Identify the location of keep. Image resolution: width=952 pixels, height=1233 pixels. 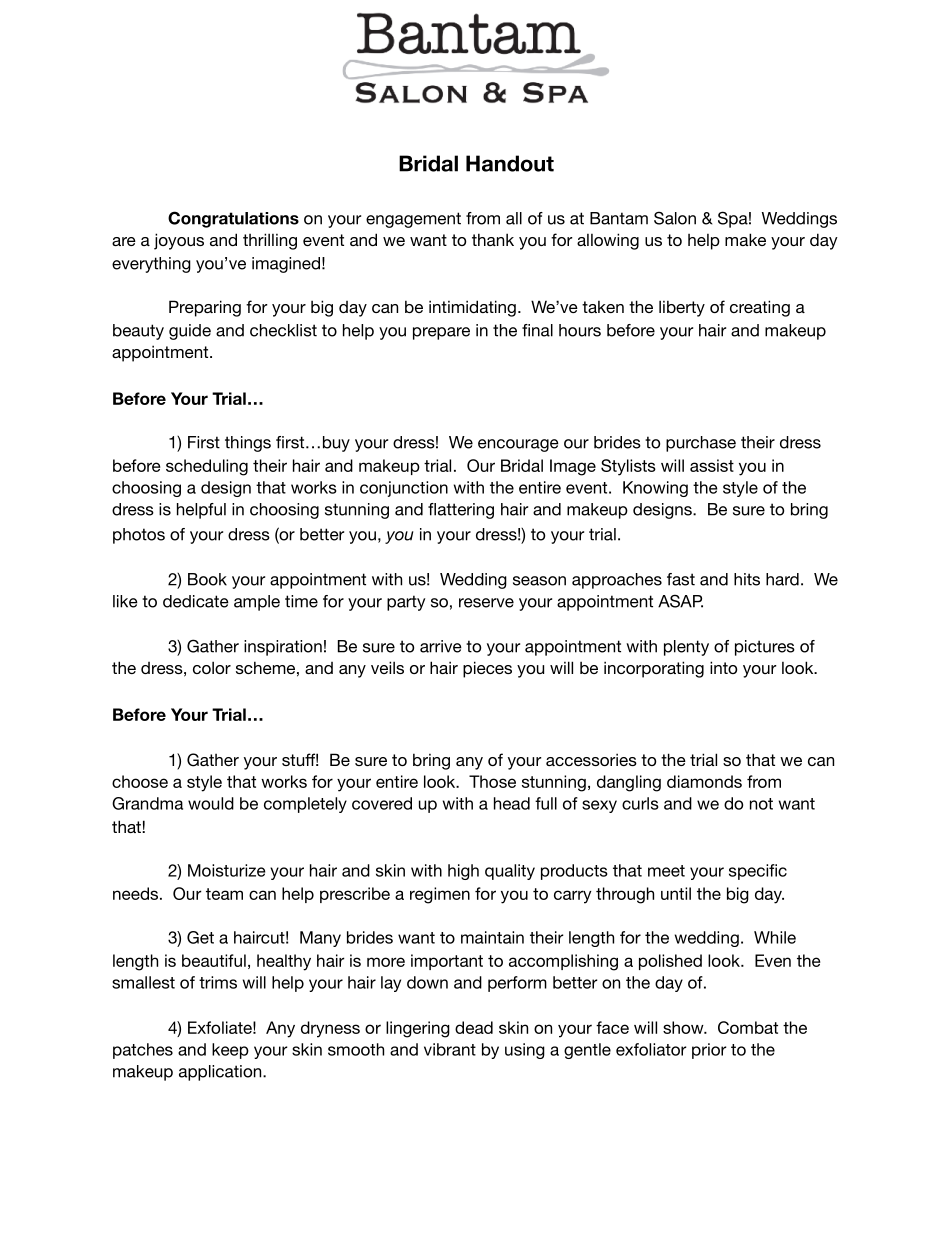
(230, 1051).
